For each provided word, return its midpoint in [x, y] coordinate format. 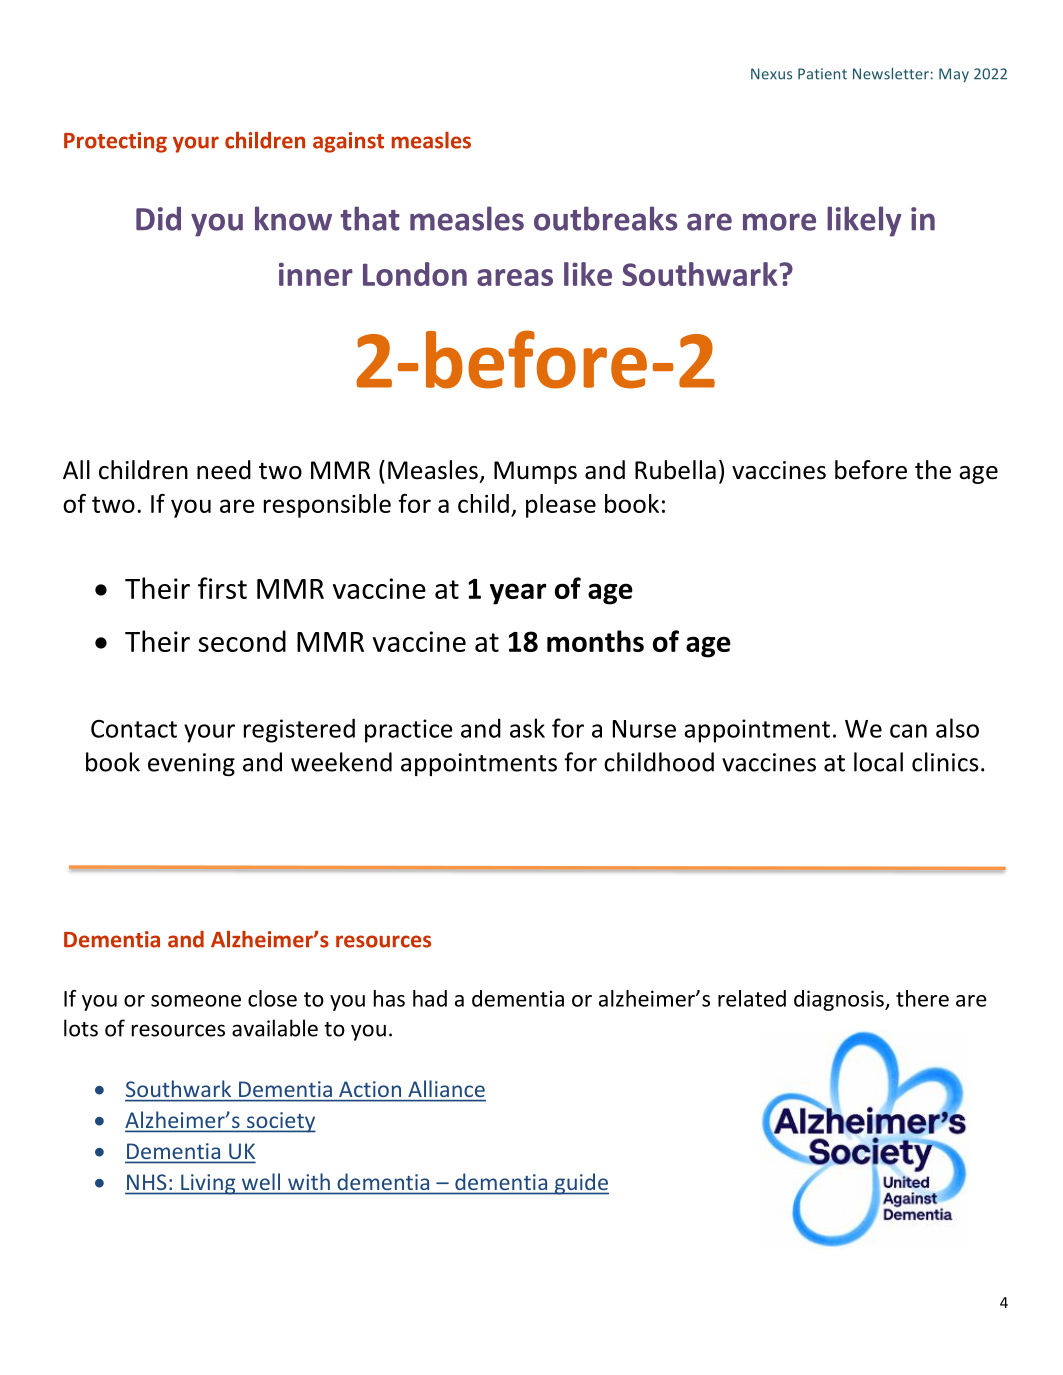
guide [581, 1184]
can [908, 731]
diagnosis [840, 1000]
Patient [822, 74]
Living [208, 1184]
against [348, 142]
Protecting [115, 142]
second [242, 641]
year [518, 594]
